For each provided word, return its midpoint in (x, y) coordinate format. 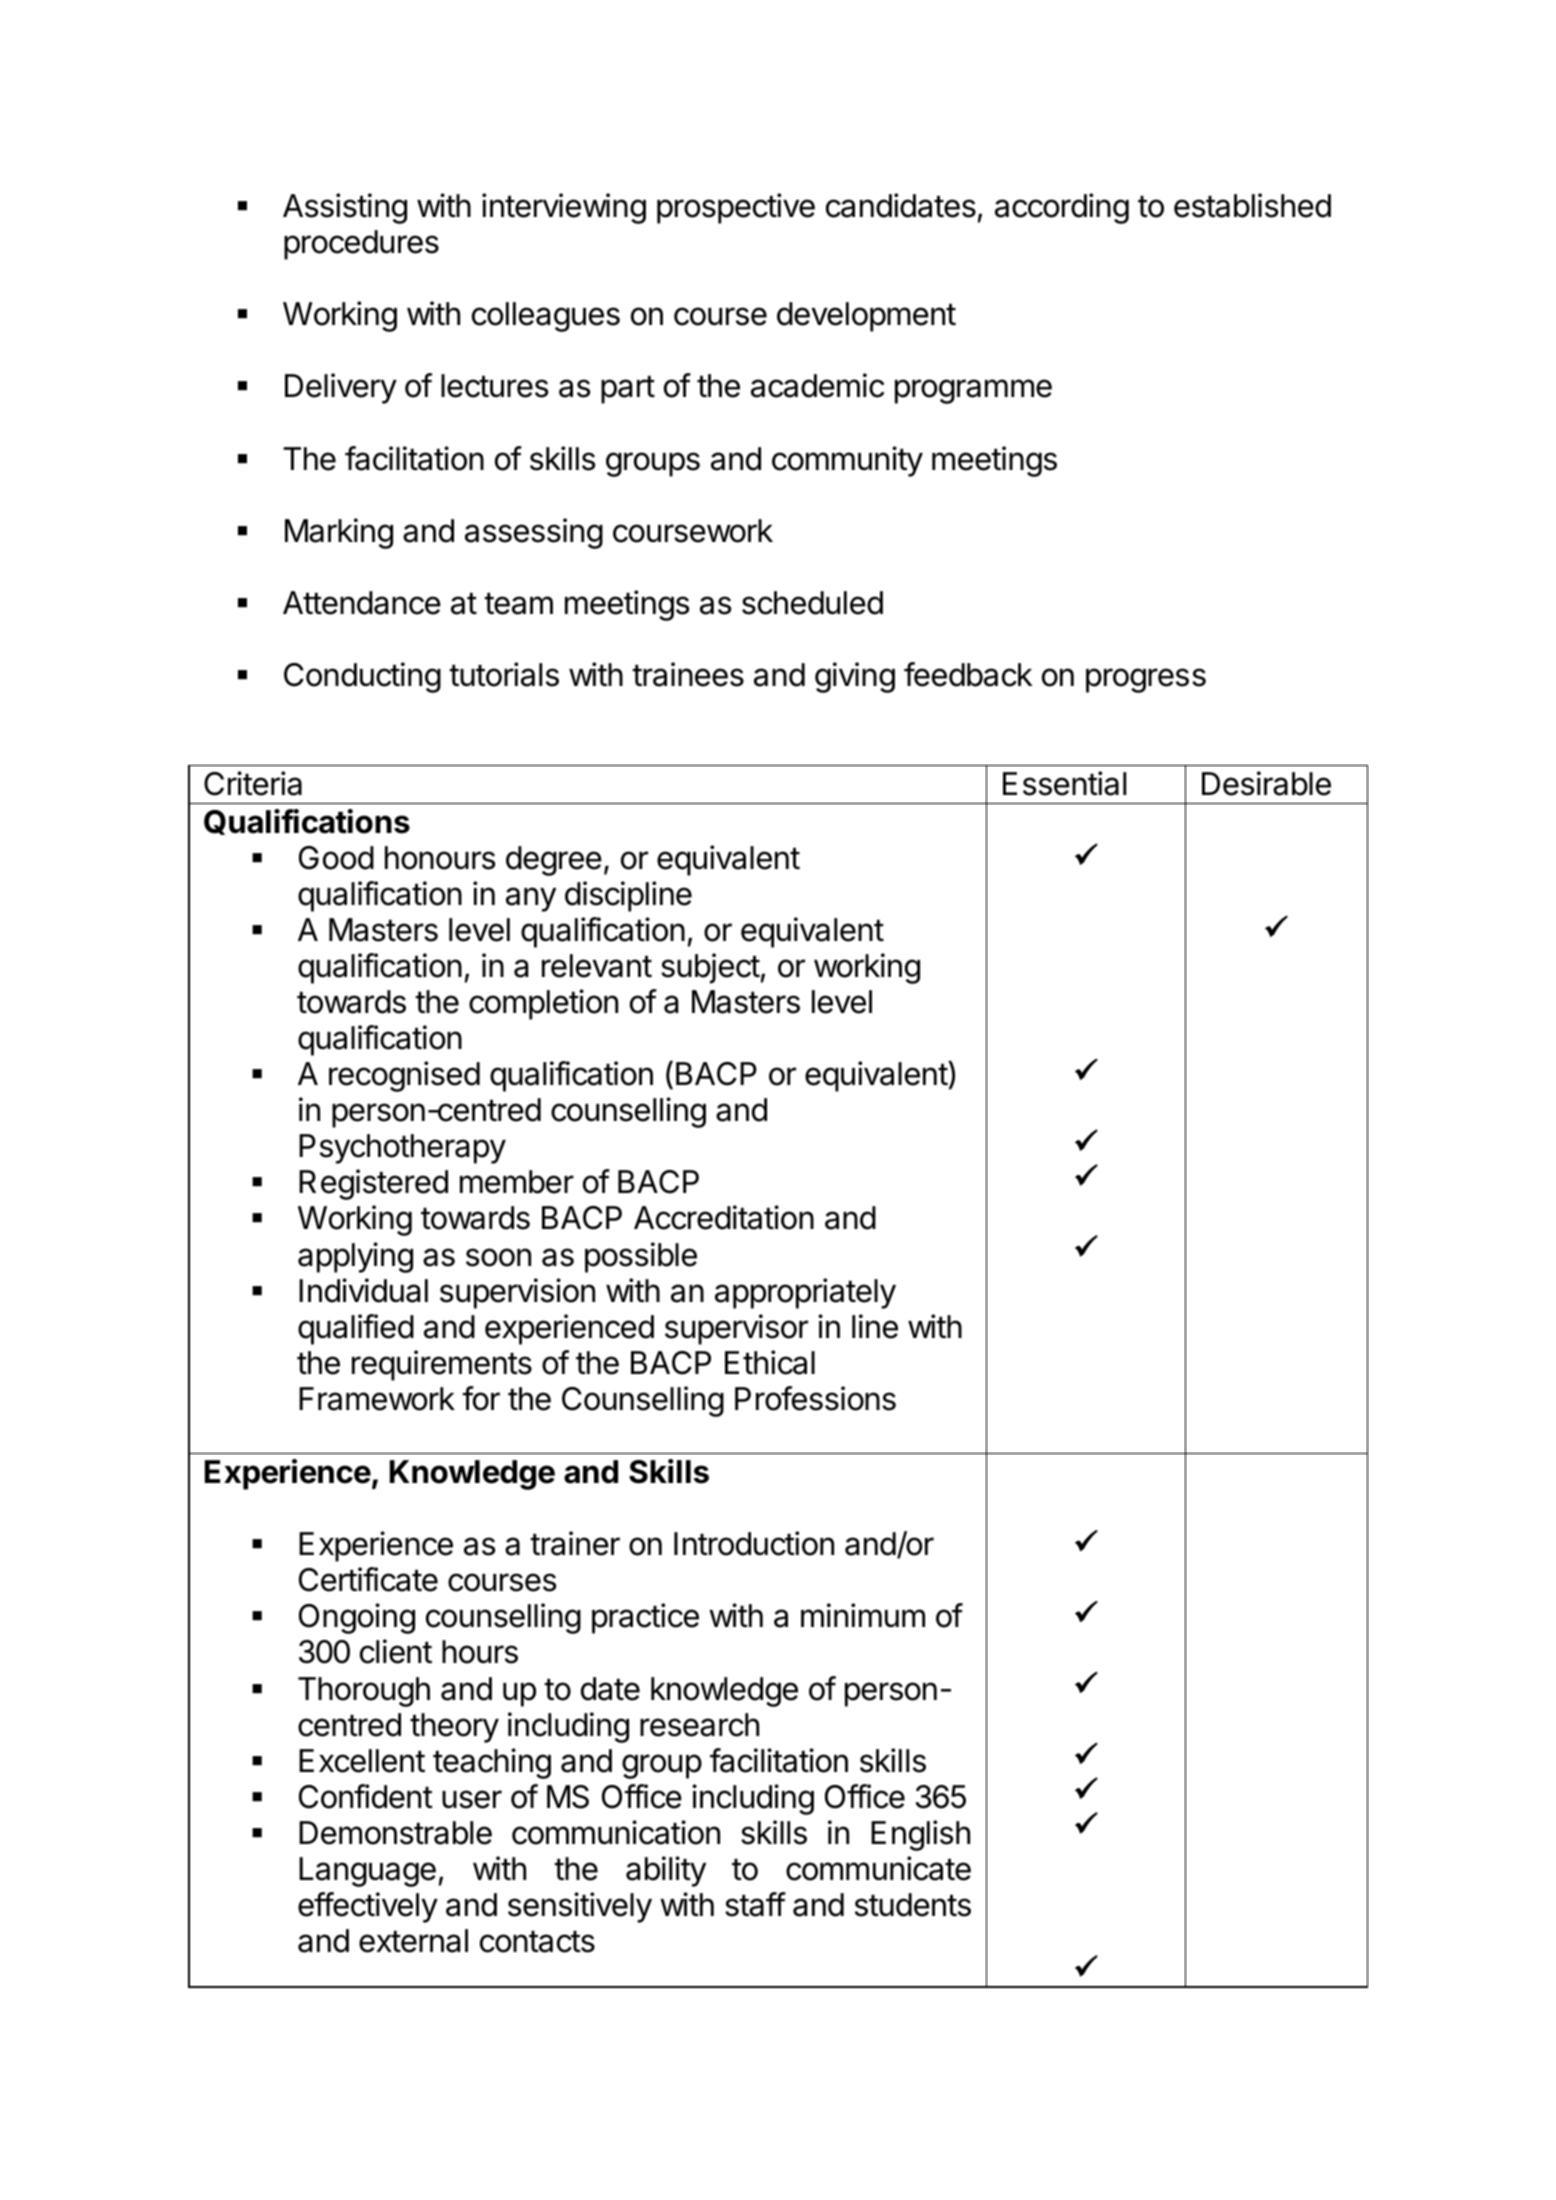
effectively (368, 1907)
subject (710, 968)
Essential (1064, 783)
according (1062, 208)
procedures (361, 245)
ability (666, 1871)
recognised (404, 1076)
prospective (736, 208)
